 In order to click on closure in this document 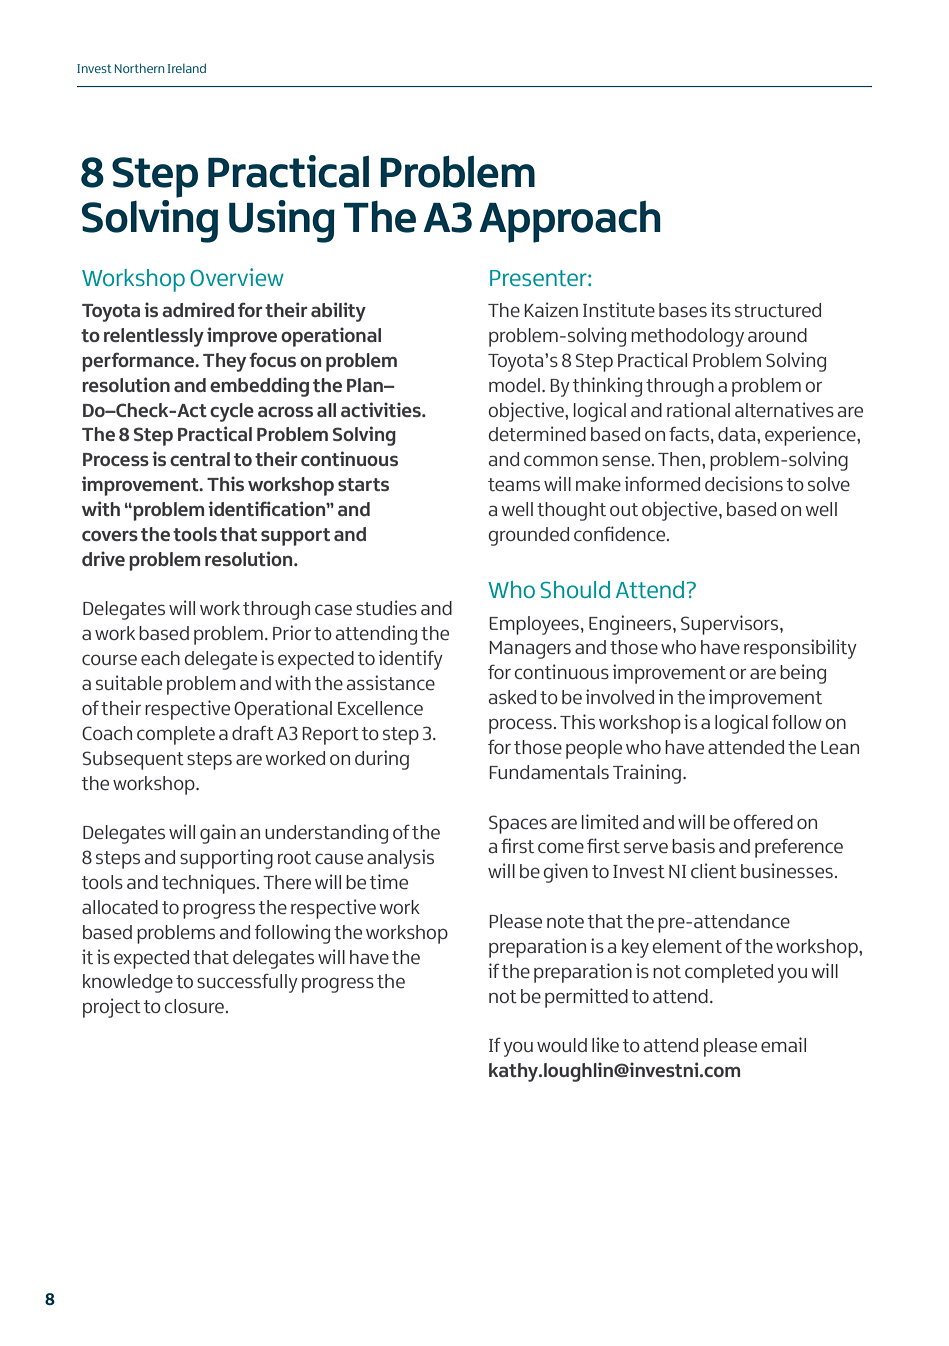, I will do `click(194, 1006)`.
